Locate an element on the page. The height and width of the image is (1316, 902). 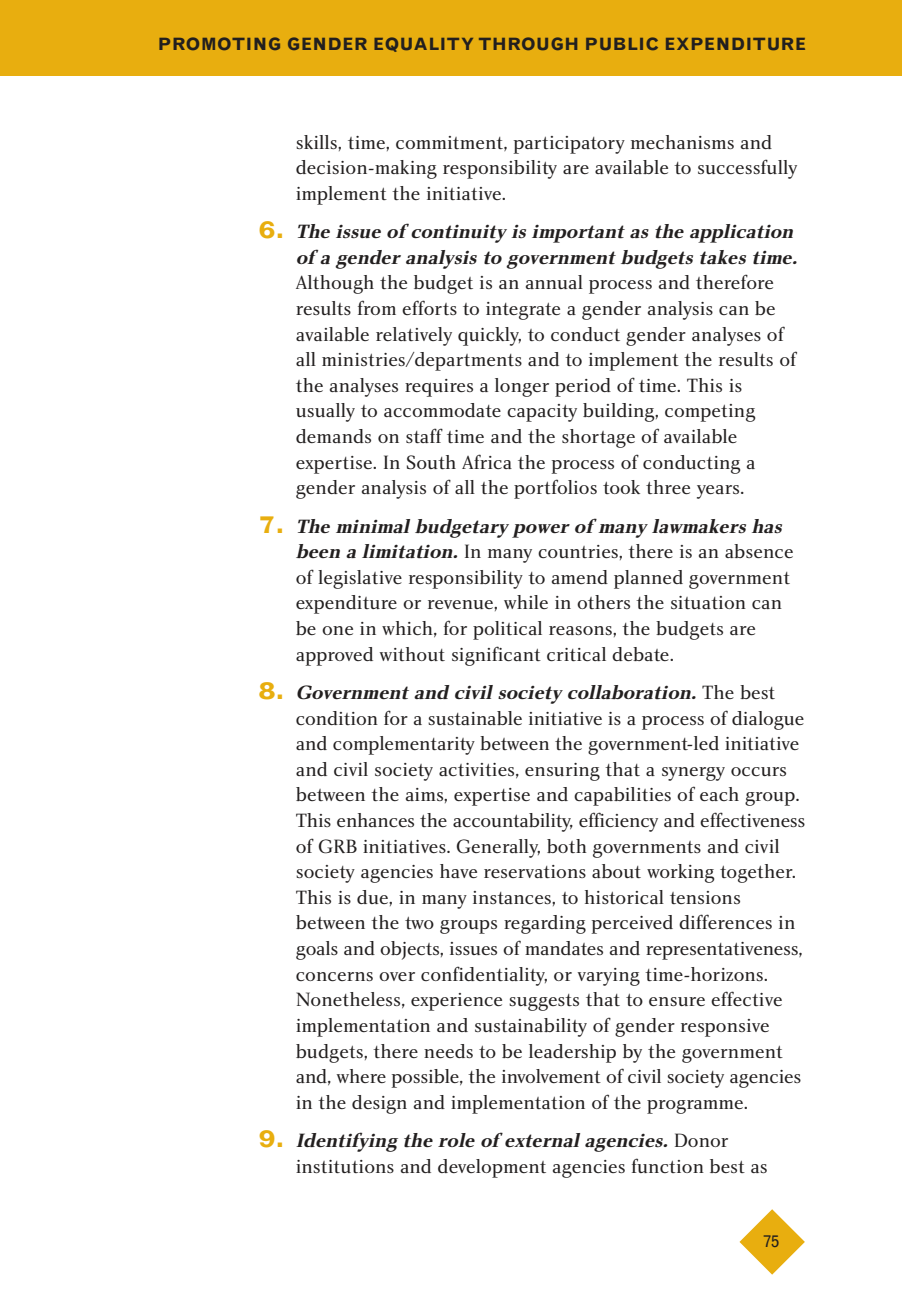
political is located at coordinates (507, 630).
